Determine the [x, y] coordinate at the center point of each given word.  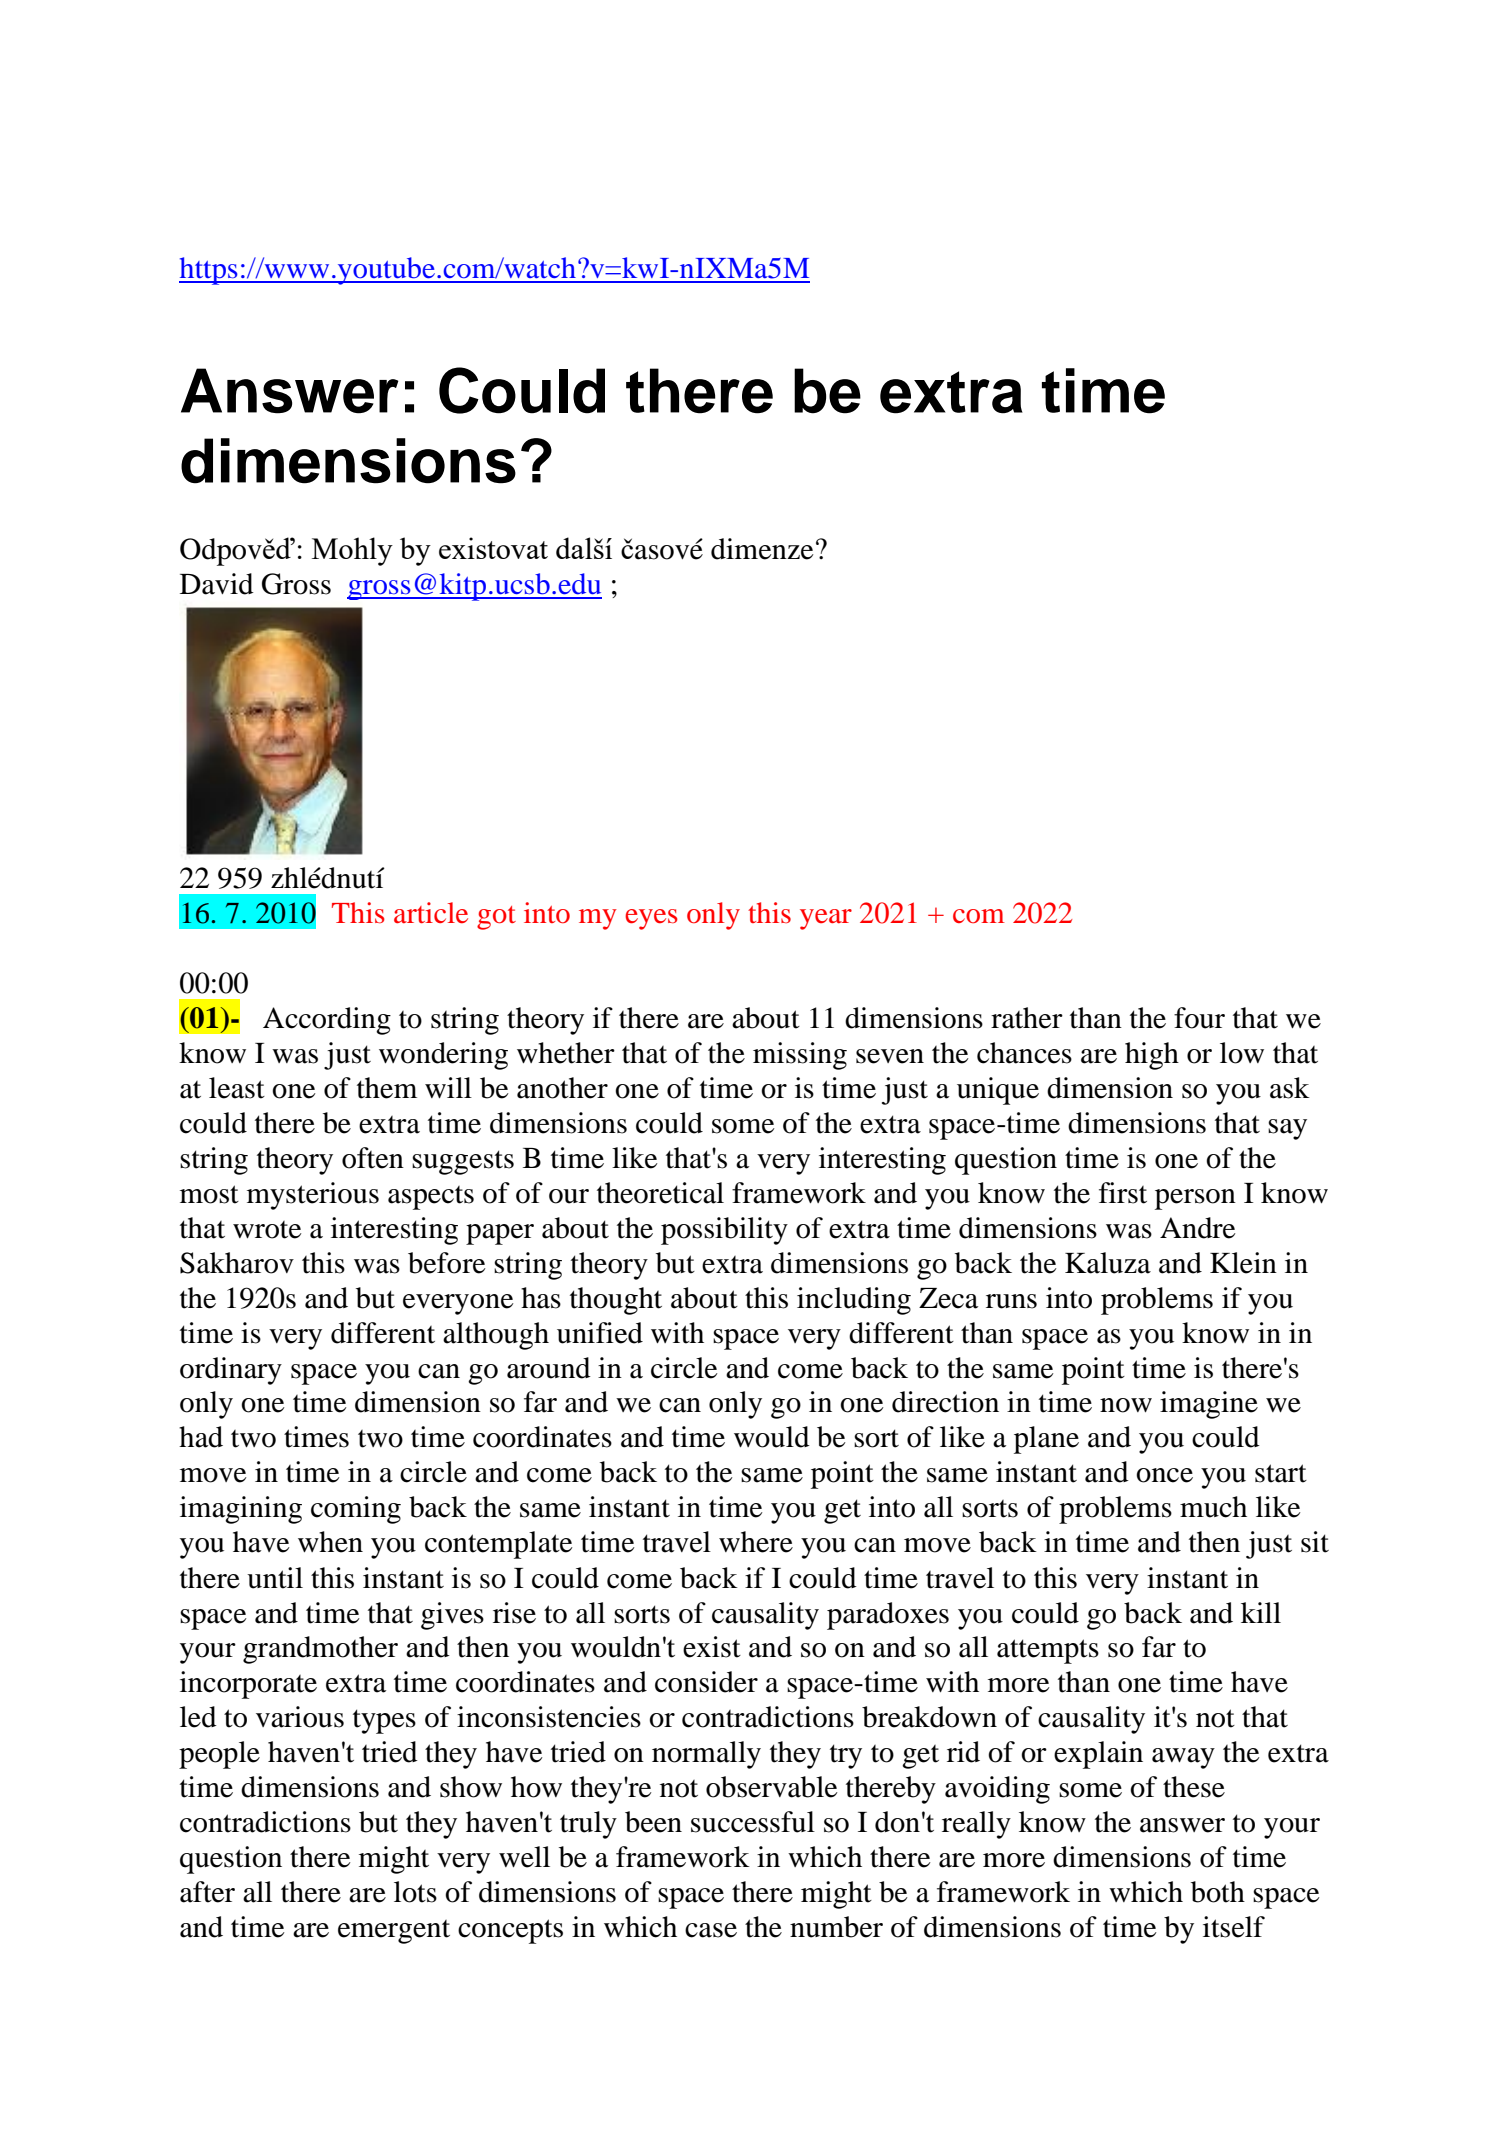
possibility [724, 1231]
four [1199, 1018]
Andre [1198, 1228]
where [756, 1542]
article [431, 913]
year [826, 919]
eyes [651, 919]
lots [415, 1892]
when [330, 1542]
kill [1261, 1612]
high [1152, 1056]
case [711, 1930]
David [217, 584]
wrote [267, 1230]
